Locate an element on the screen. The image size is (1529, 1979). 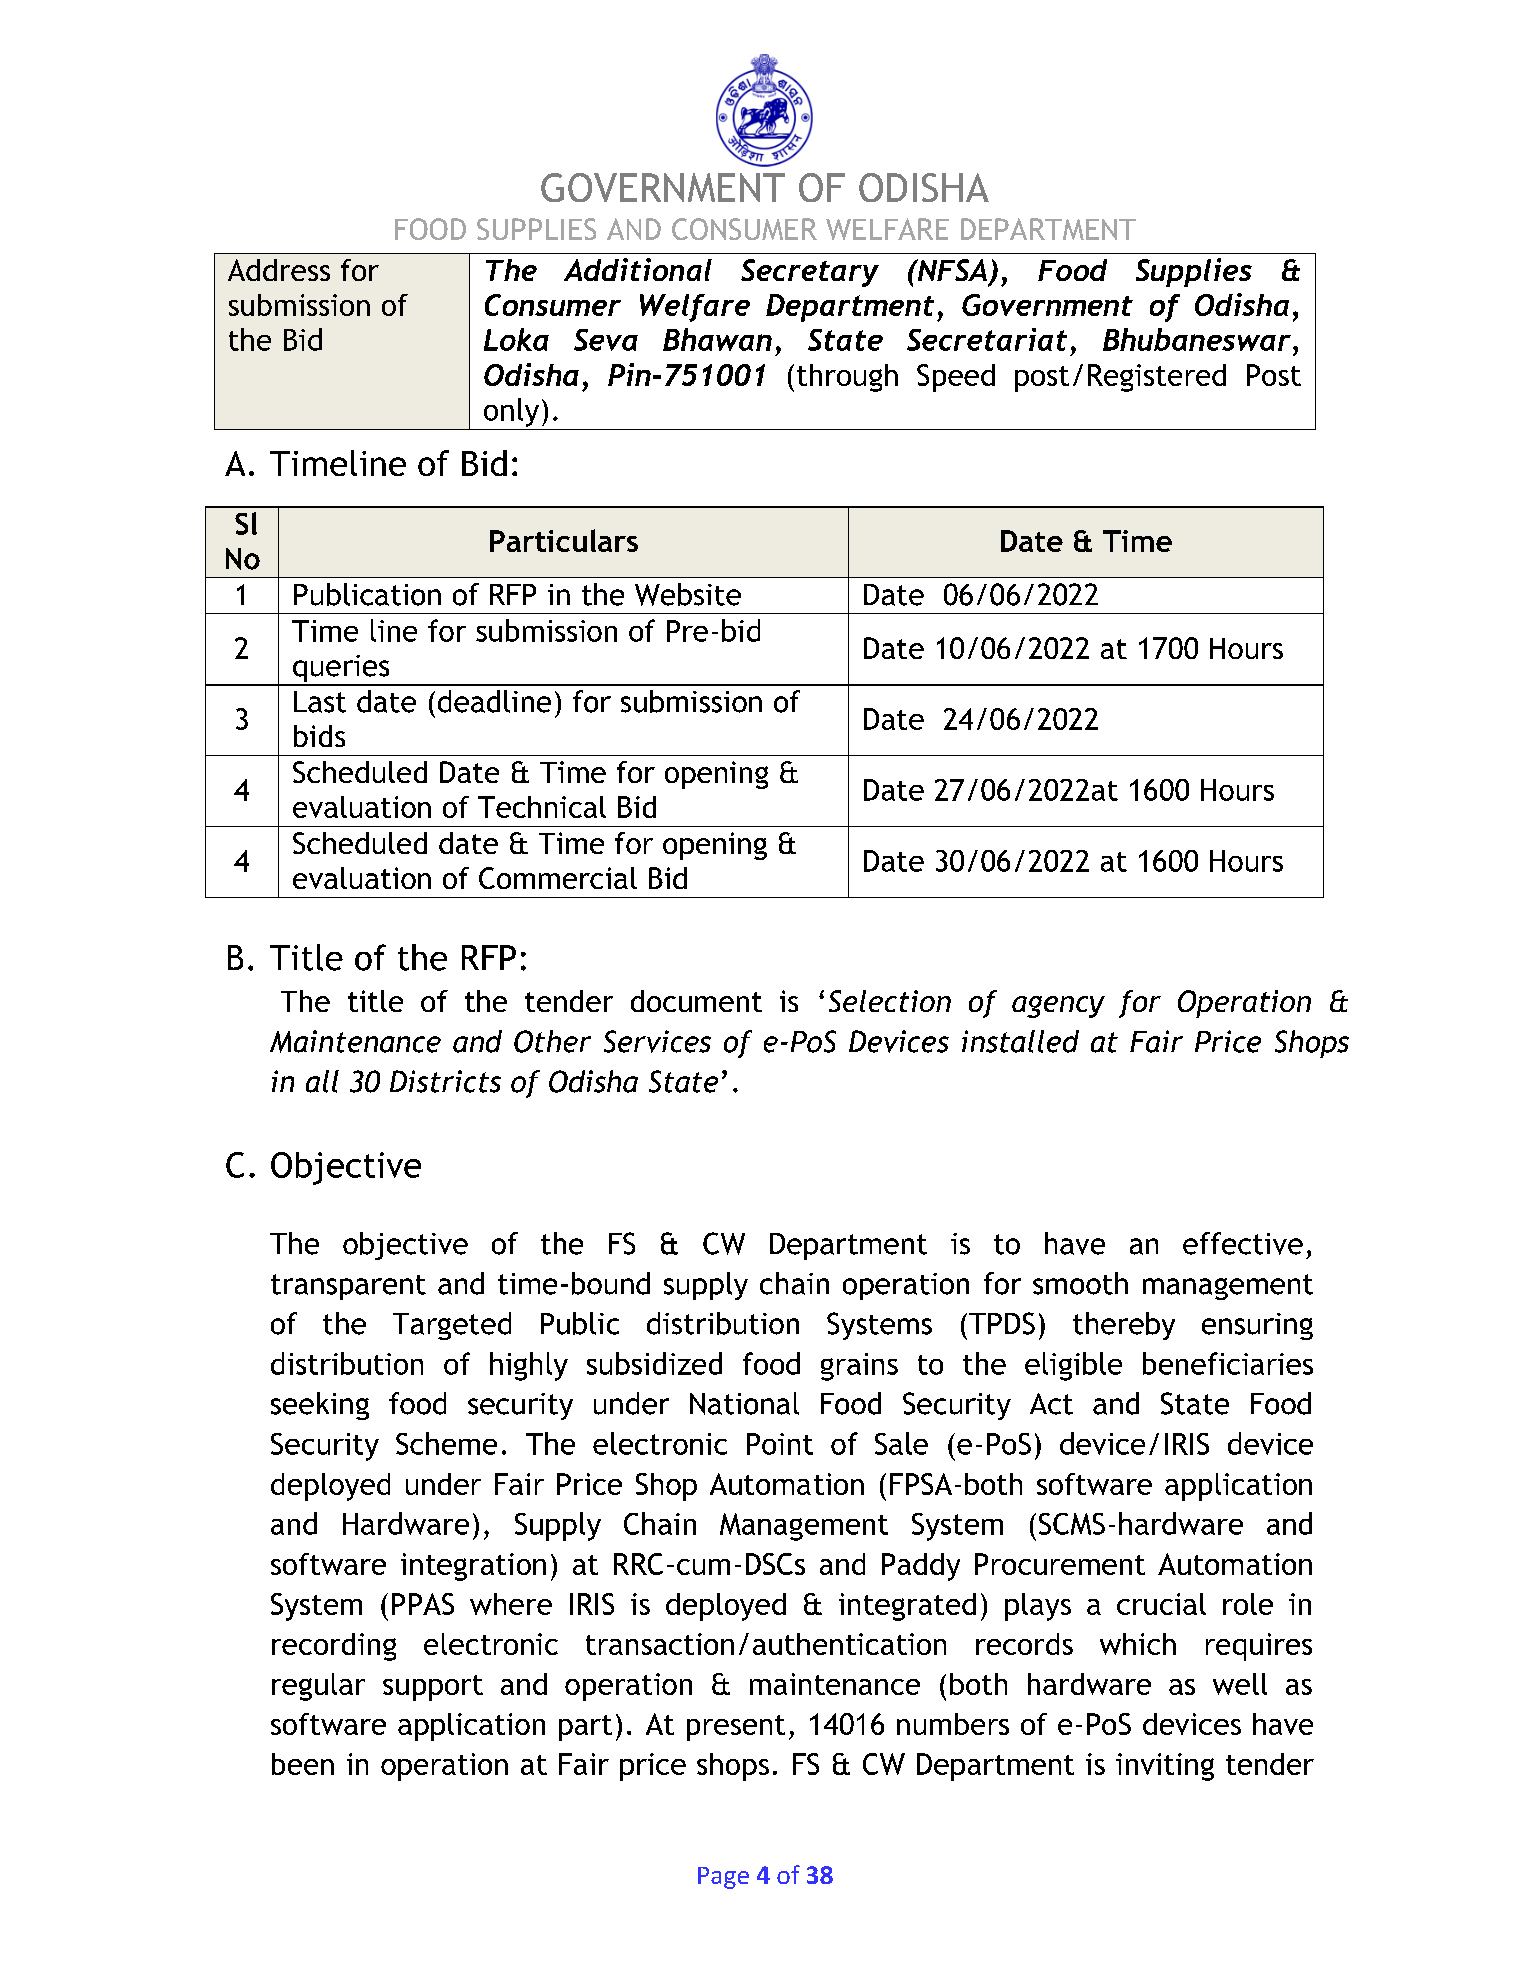
Page is located at coordinates (723, 1878).
